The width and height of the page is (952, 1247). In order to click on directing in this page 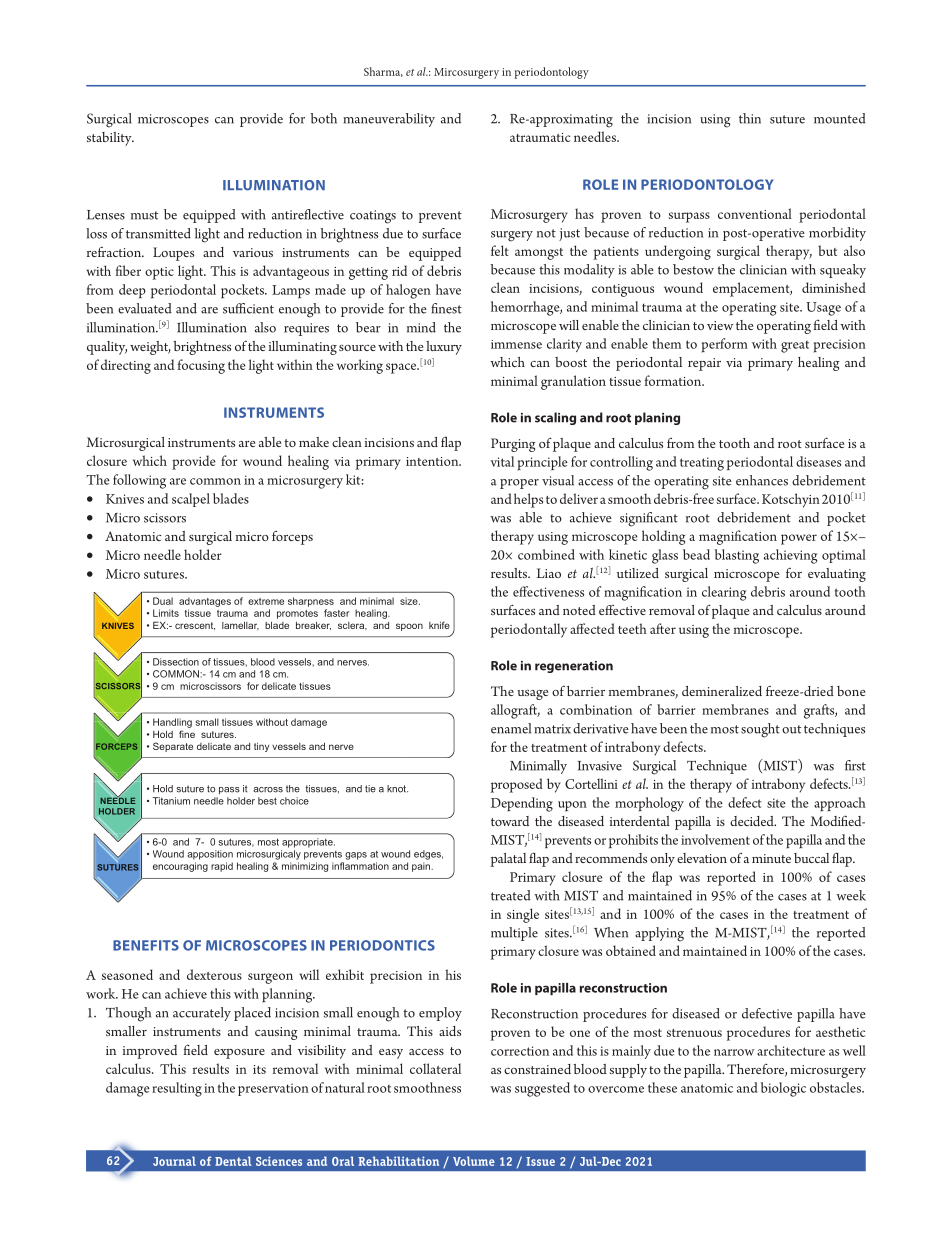, I will do `click(126, 366)`.
